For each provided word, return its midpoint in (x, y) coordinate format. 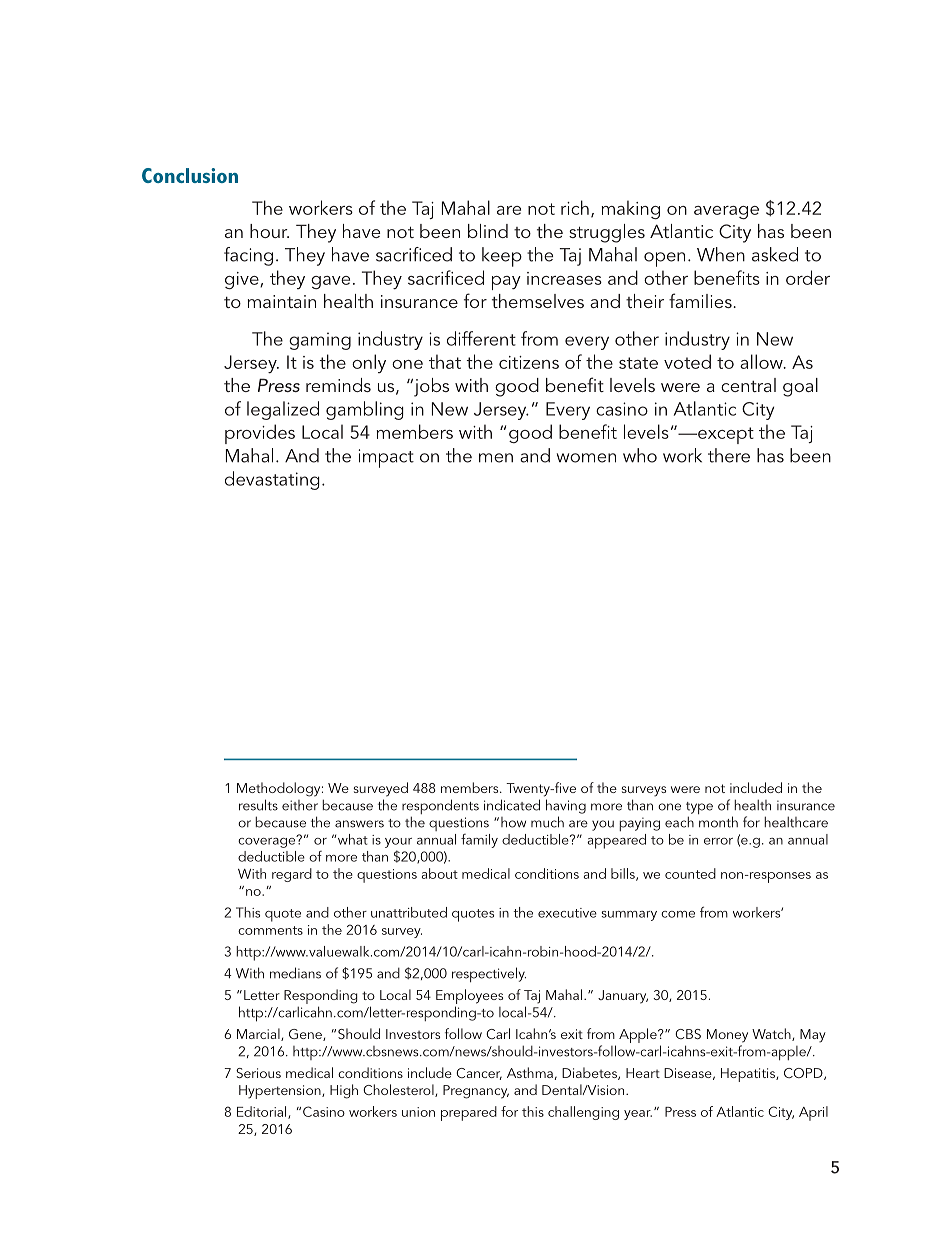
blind (488, 231)
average (726, 212)
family (479, 841)
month (718, 822)
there (729, 455)
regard (292, 875)
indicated (512, 805)
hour (269, 231)
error (718, 841)
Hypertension (281, 1092)
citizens (529, 362)
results (258, 805)
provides (260, 434)
